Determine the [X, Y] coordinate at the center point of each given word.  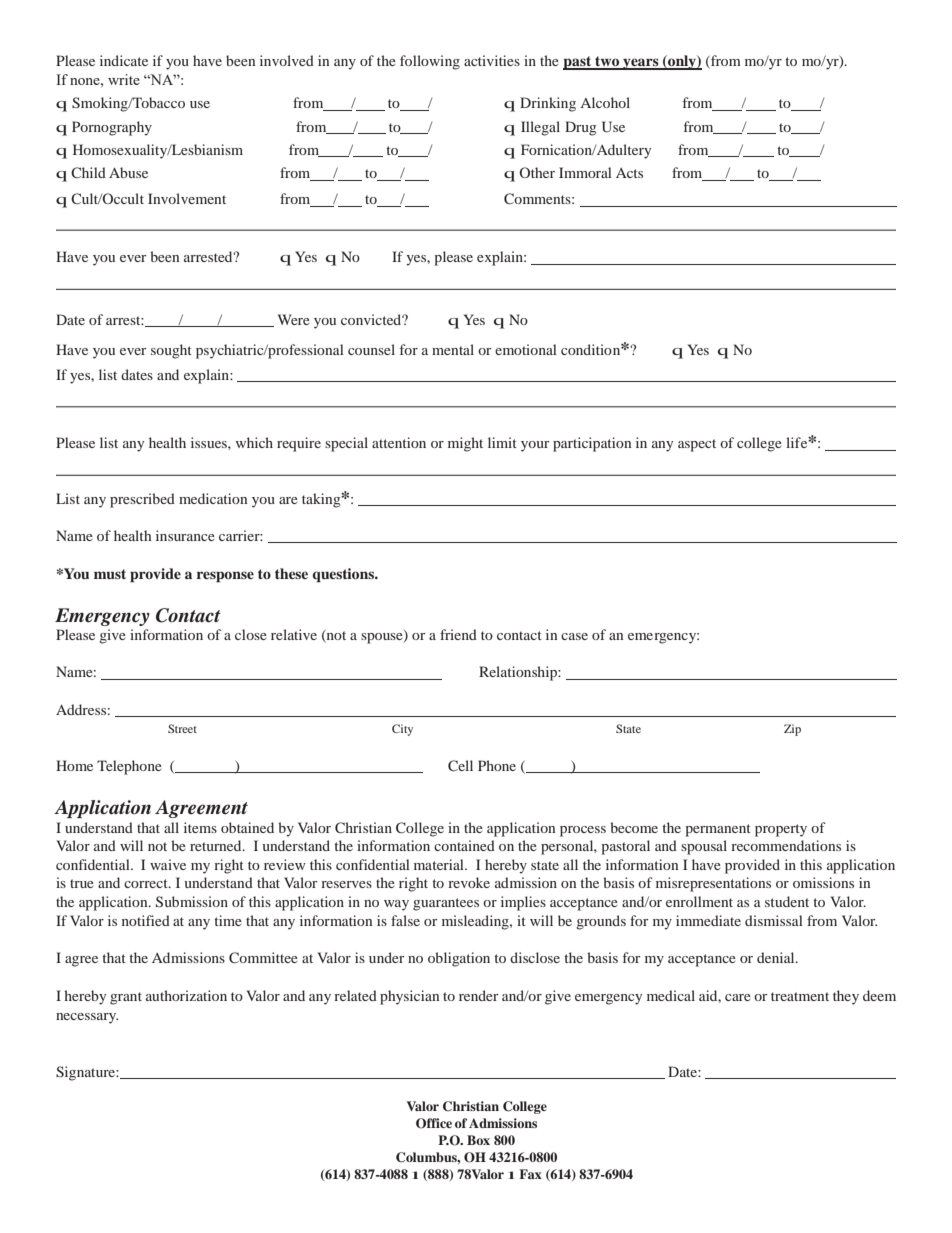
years [641, 64]
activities [492, 60]
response [225, 577]
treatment [800, 996]
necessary [87, 1018]
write [124, 79]
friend [458, 634]
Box [478, 1140]
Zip [792, 730]
